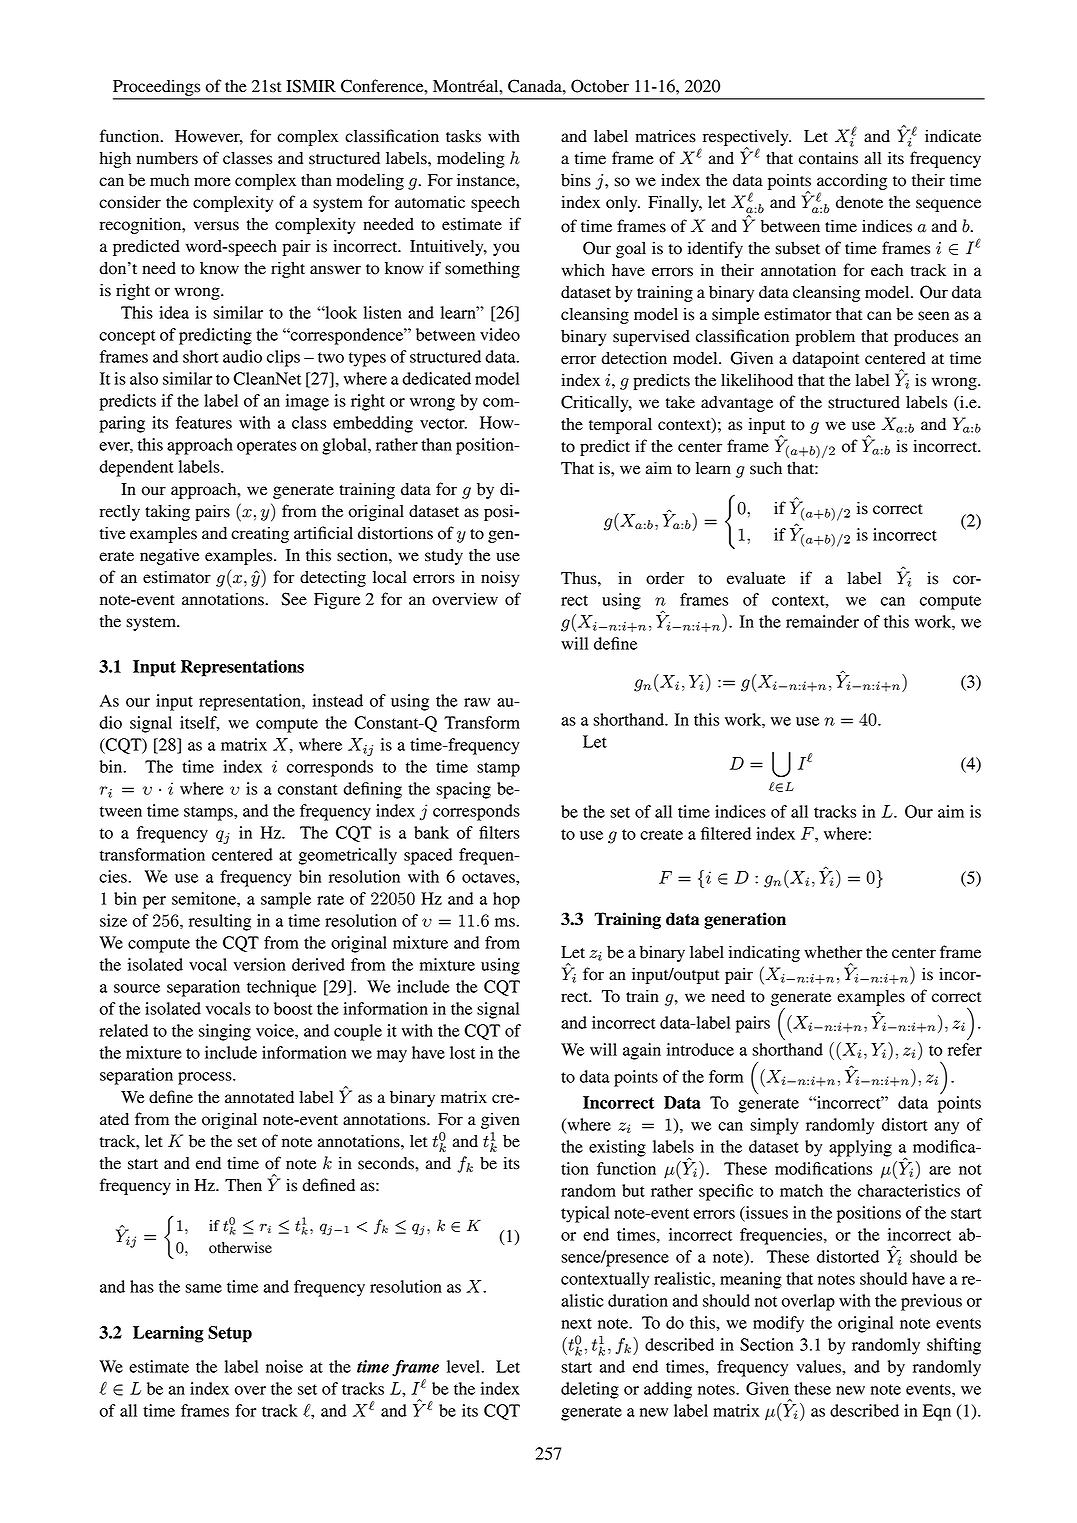  I want to click on process, so click(206, 1078).
